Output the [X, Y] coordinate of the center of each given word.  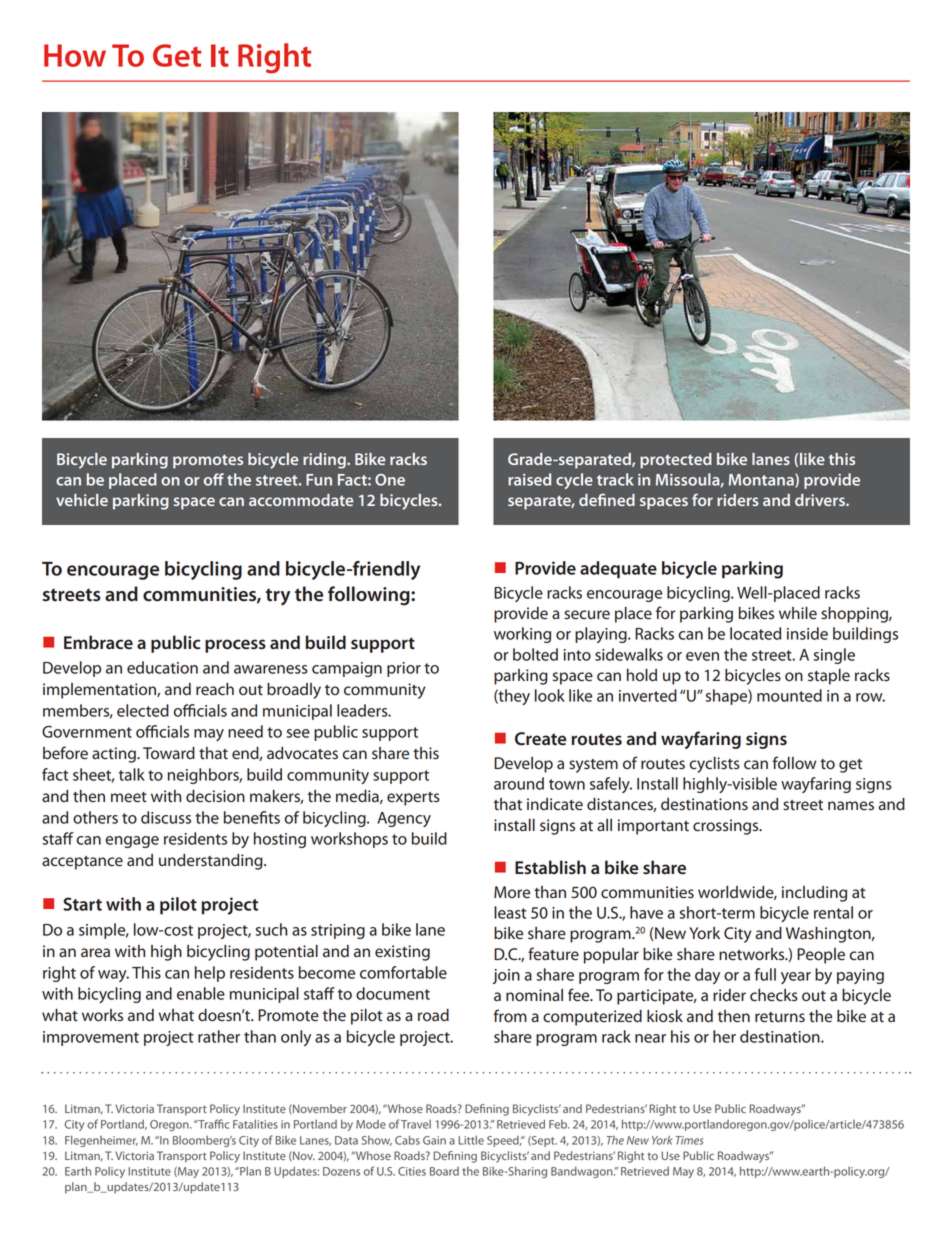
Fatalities [255, 1124]
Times [689, 1140]
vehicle [82, 500]
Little [471, 1140]
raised [529, 479]
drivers [821, 500]
